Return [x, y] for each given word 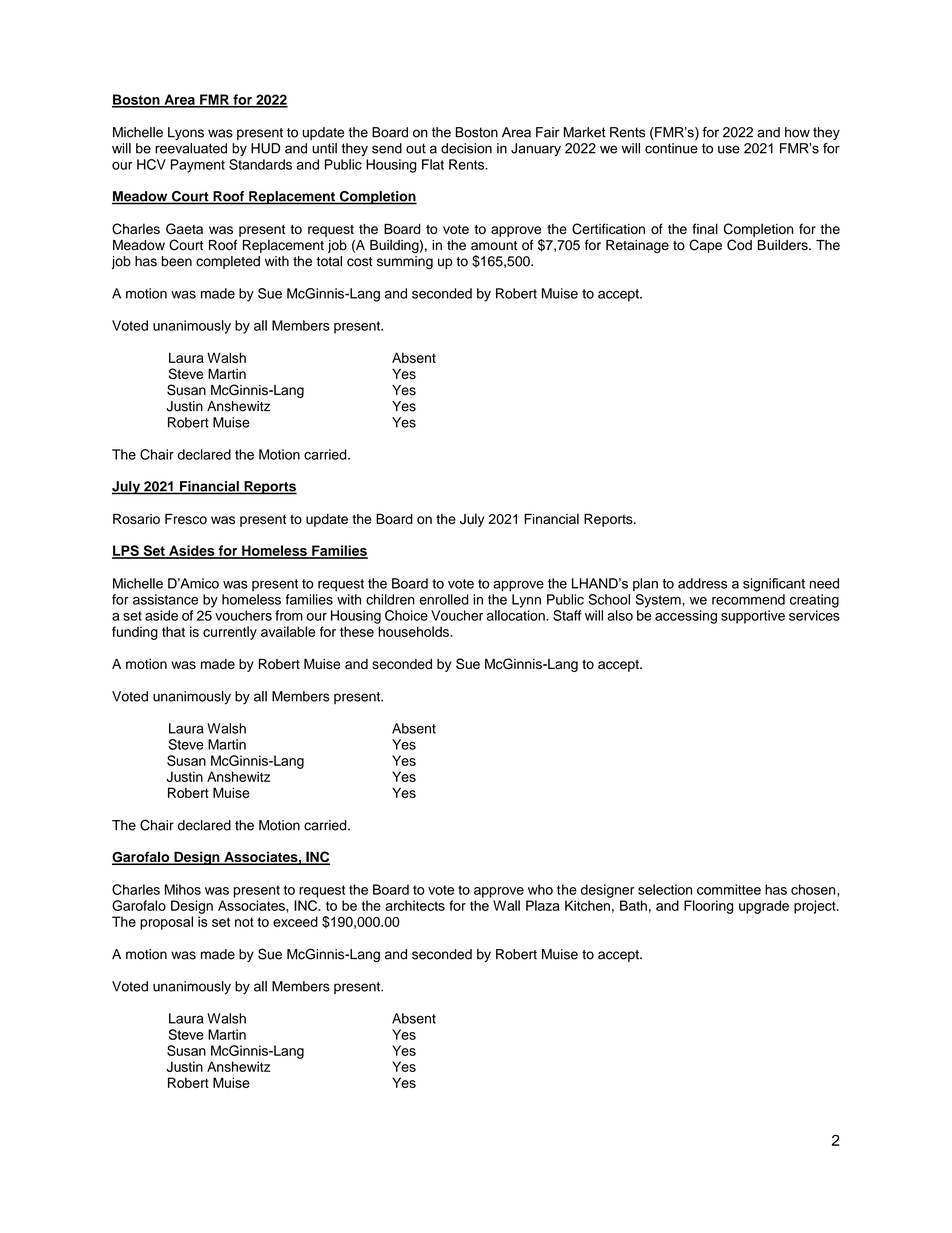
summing [405, 263]
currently [230, 633]
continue [671, 148]
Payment [198, 166]
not [244, 922]
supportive [753, 617]
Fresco [186, 518]
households [414, 631]
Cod [739, 245]
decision [466, 148]
